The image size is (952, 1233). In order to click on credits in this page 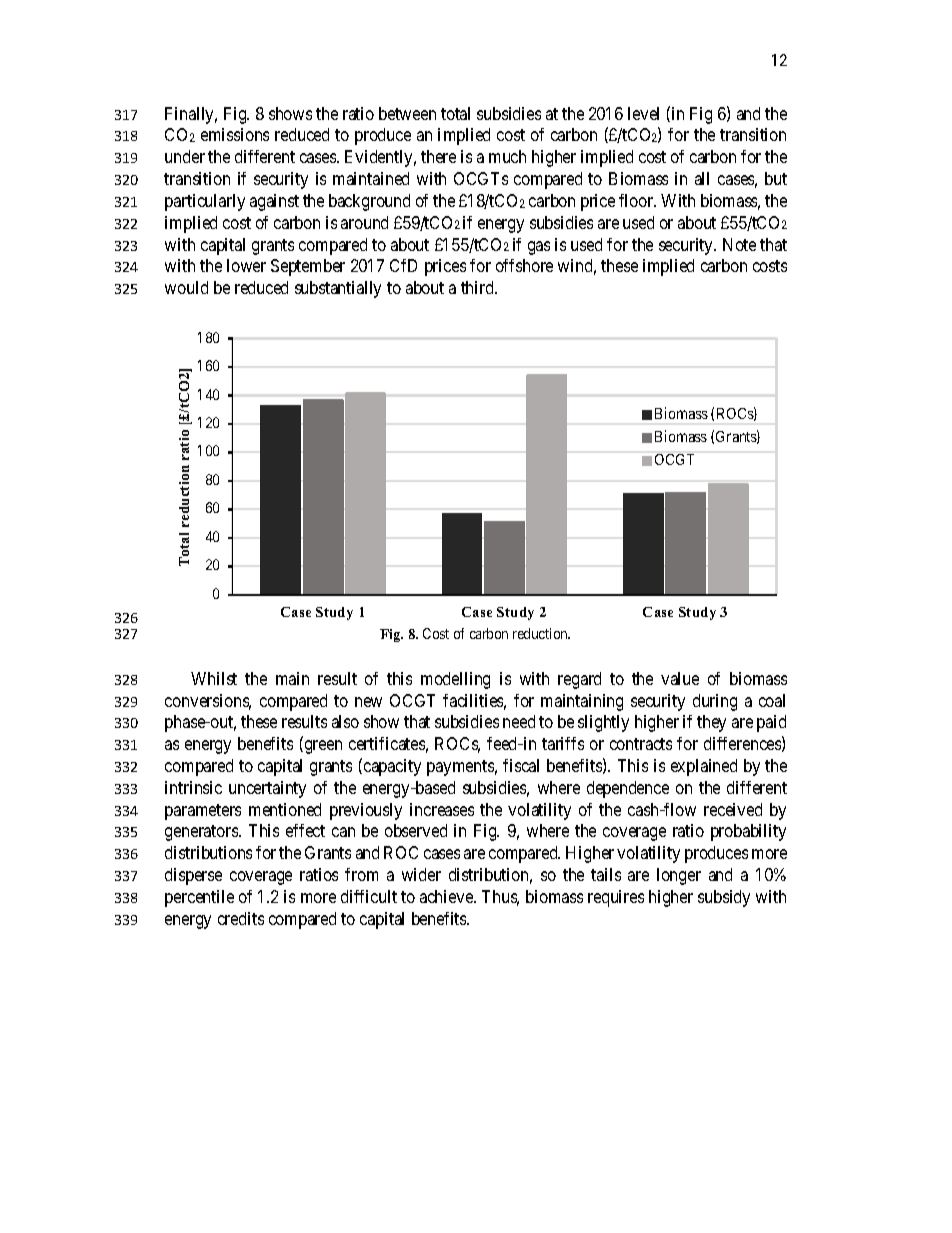, I will do `click(241, 918)`.
